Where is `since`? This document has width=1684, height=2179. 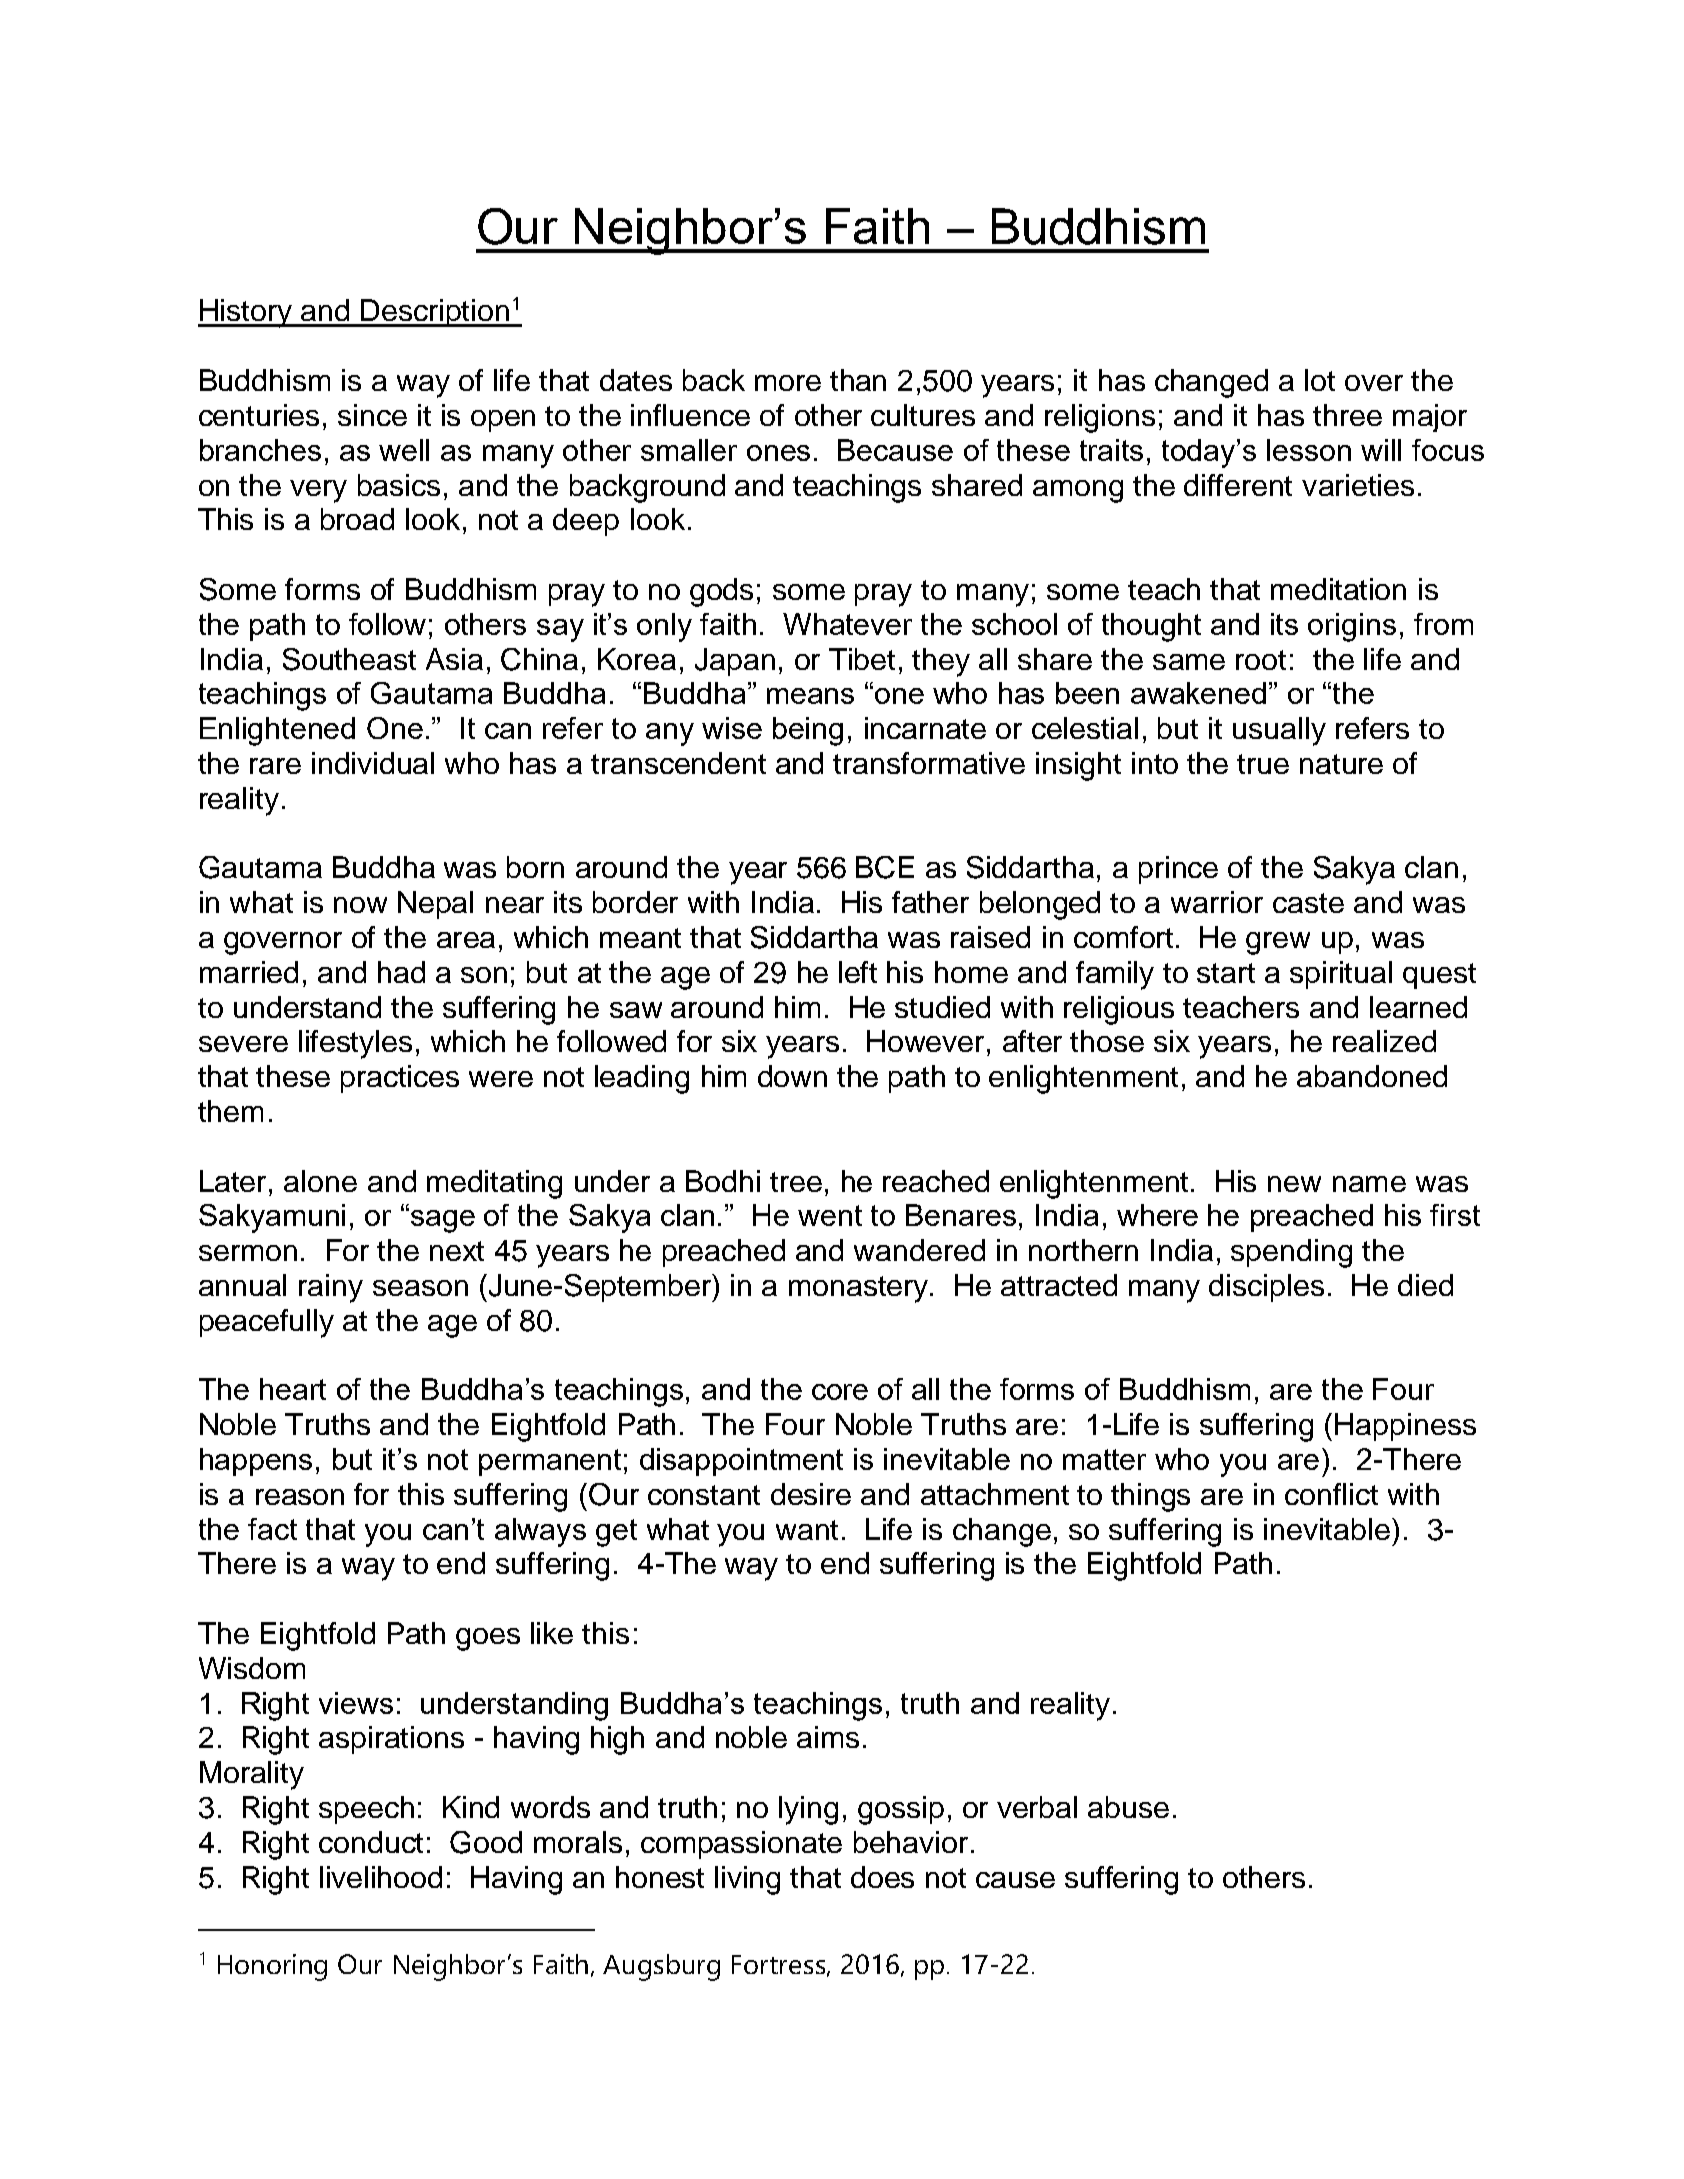
since is located at coordinates (372, 415).
